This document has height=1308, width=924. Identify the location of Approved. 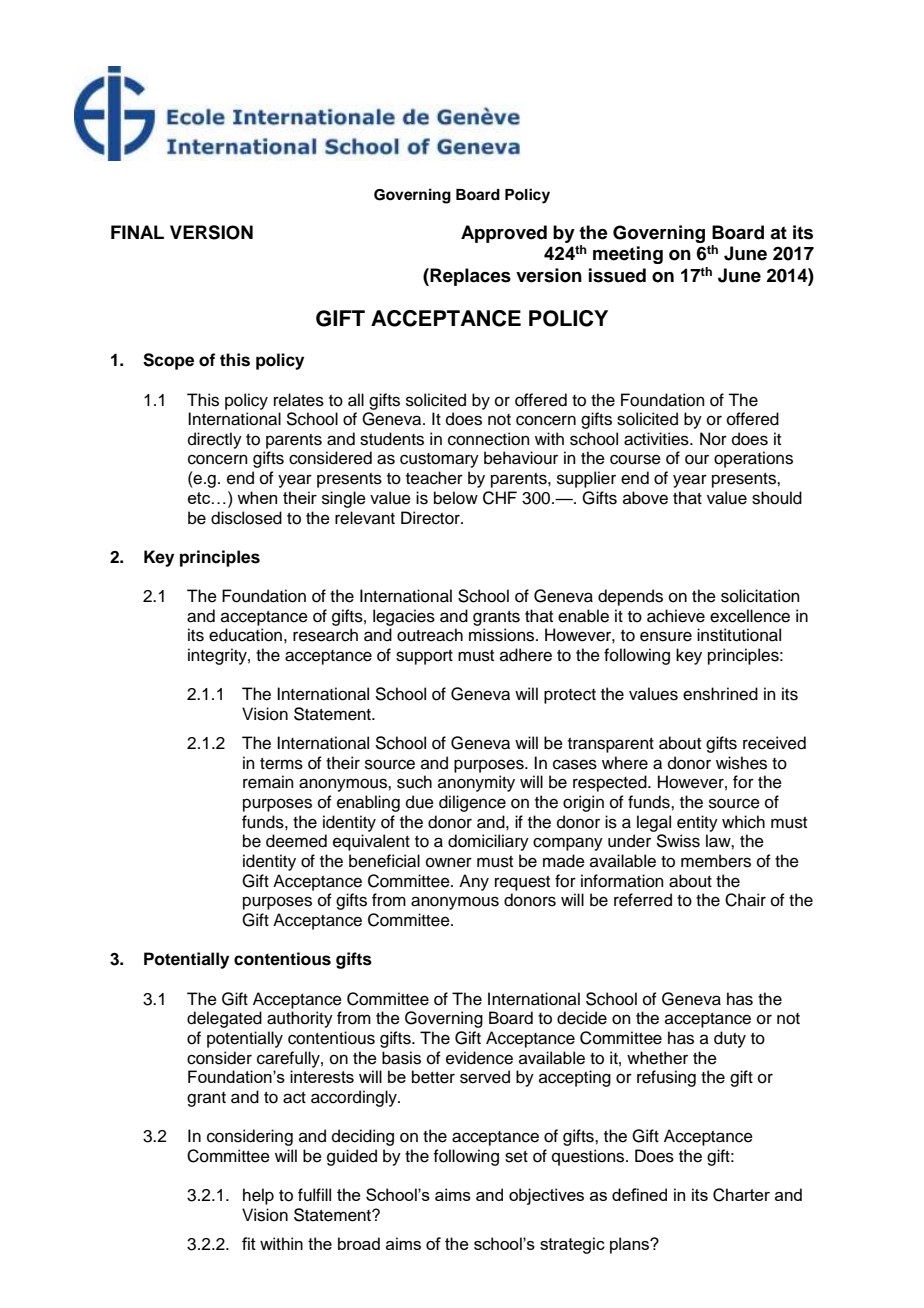
(504, 234).
